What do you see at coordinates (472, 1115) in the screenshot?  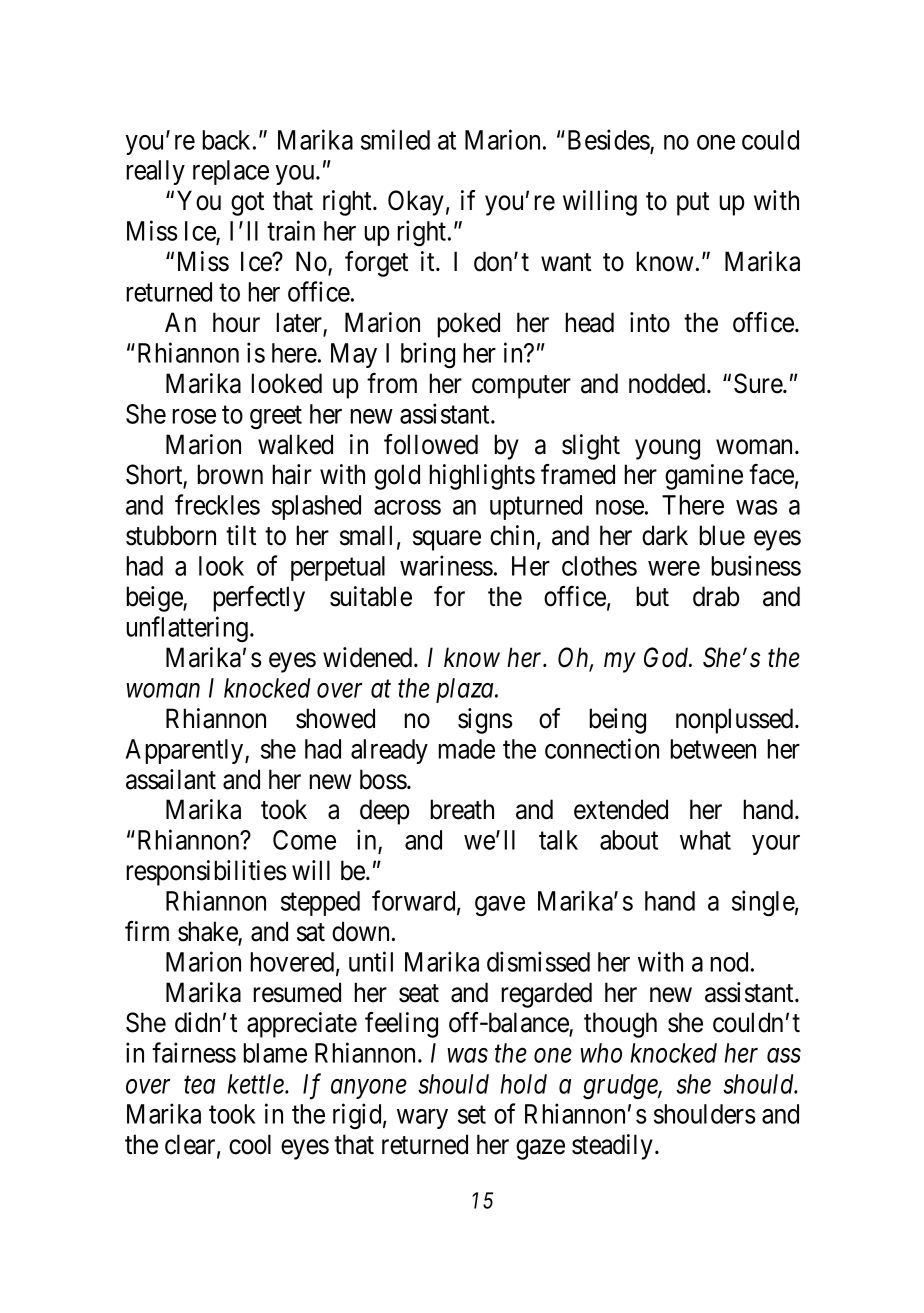 I see `set` at bounding box center [472, 1115].
